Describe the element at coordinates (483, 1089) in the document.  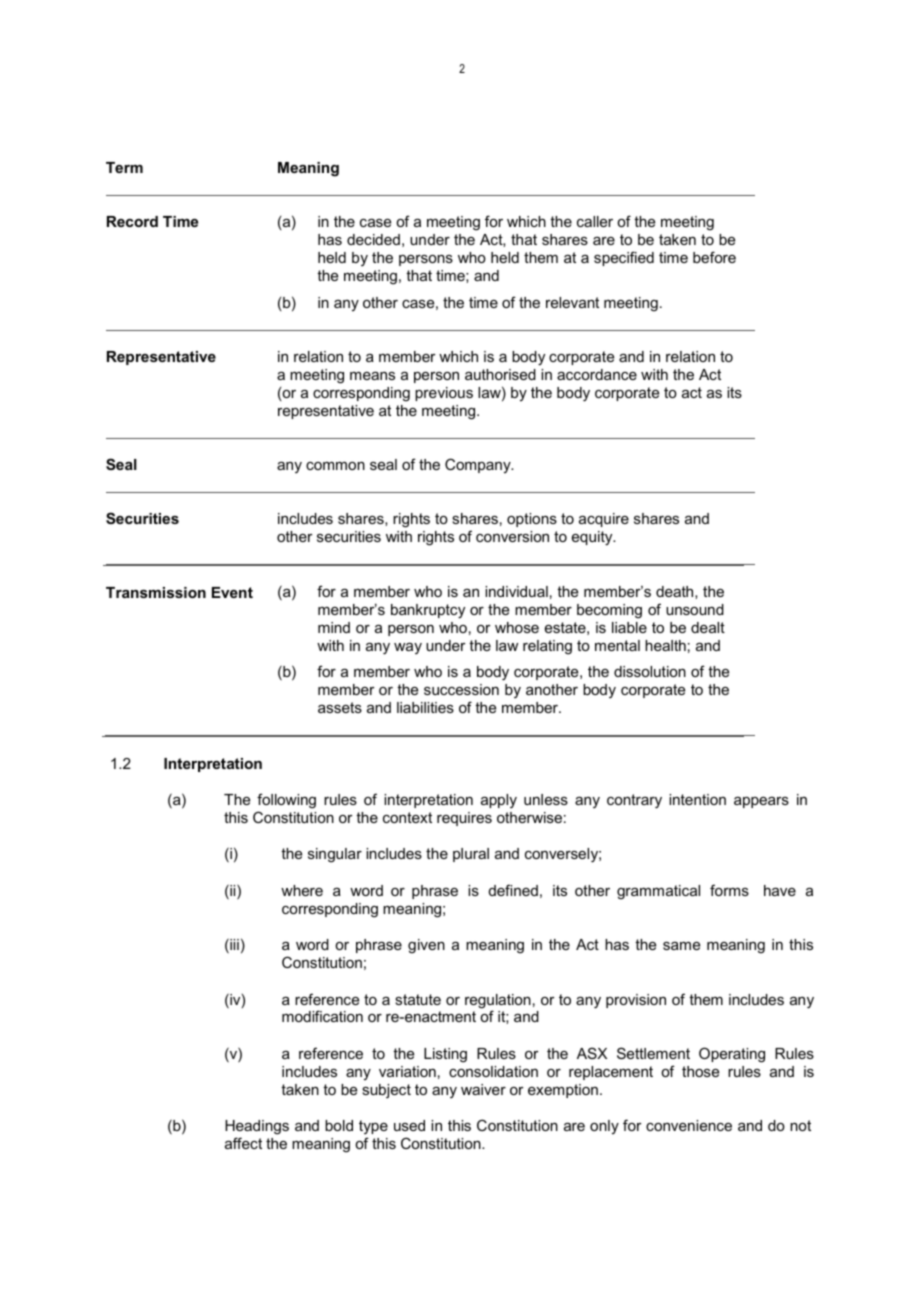
I see `waiver` at that location.
